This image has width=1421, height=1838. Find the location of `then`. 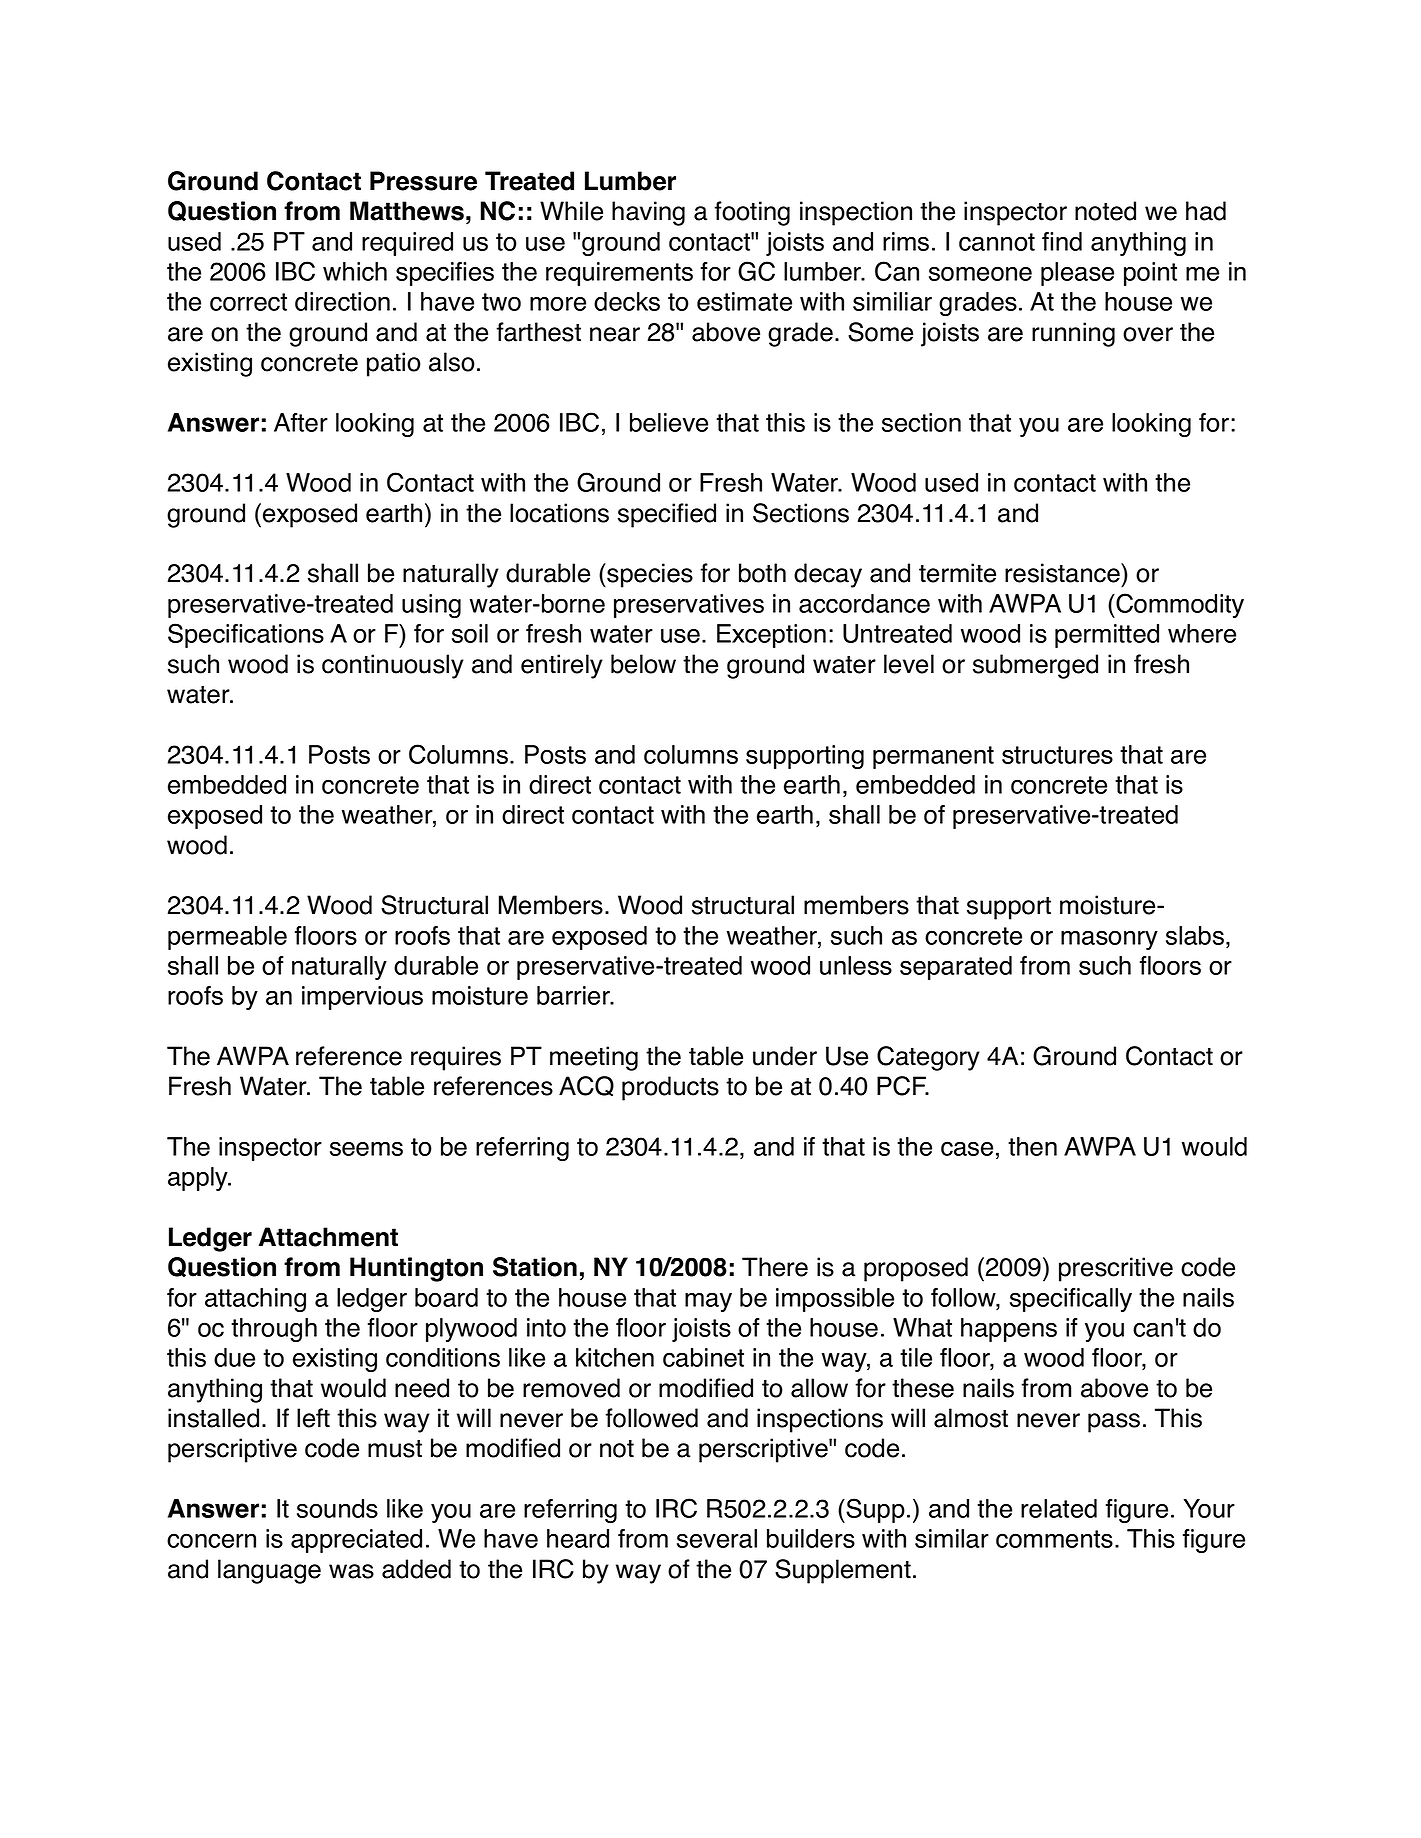

then is located at coordinates (1032, 1146).
